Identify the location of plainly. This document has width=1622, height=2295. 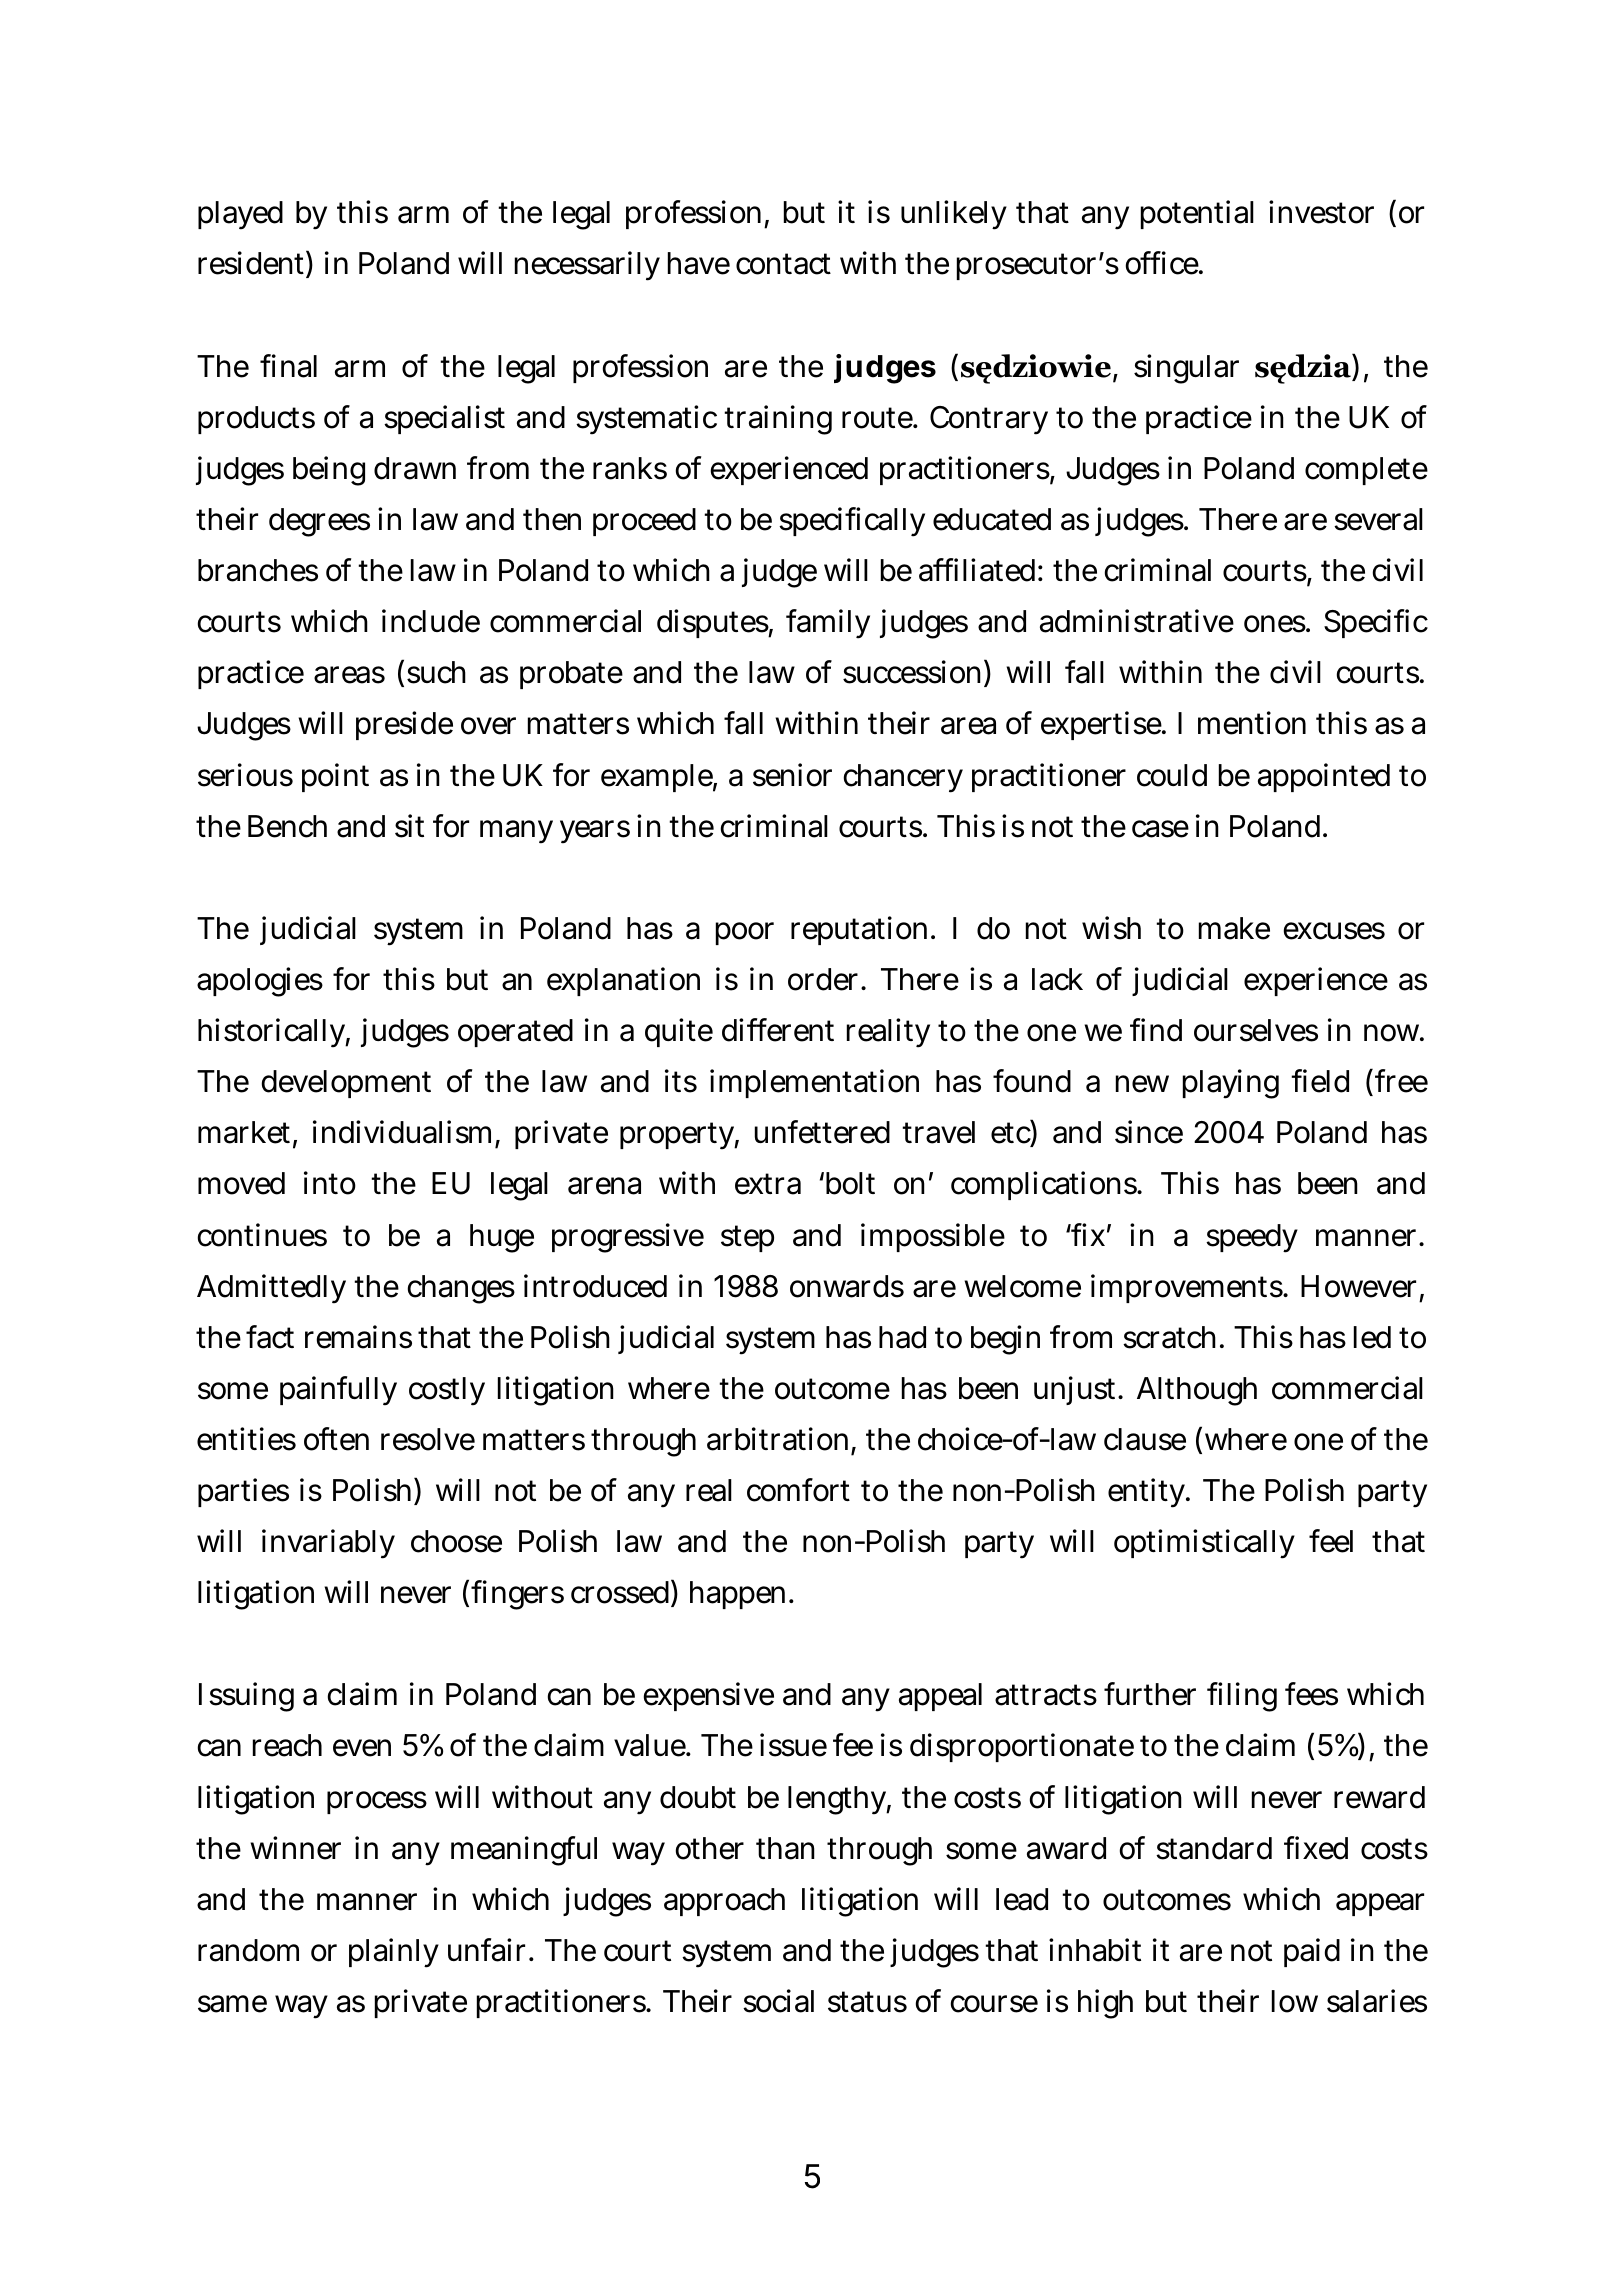
(394, 1953).
